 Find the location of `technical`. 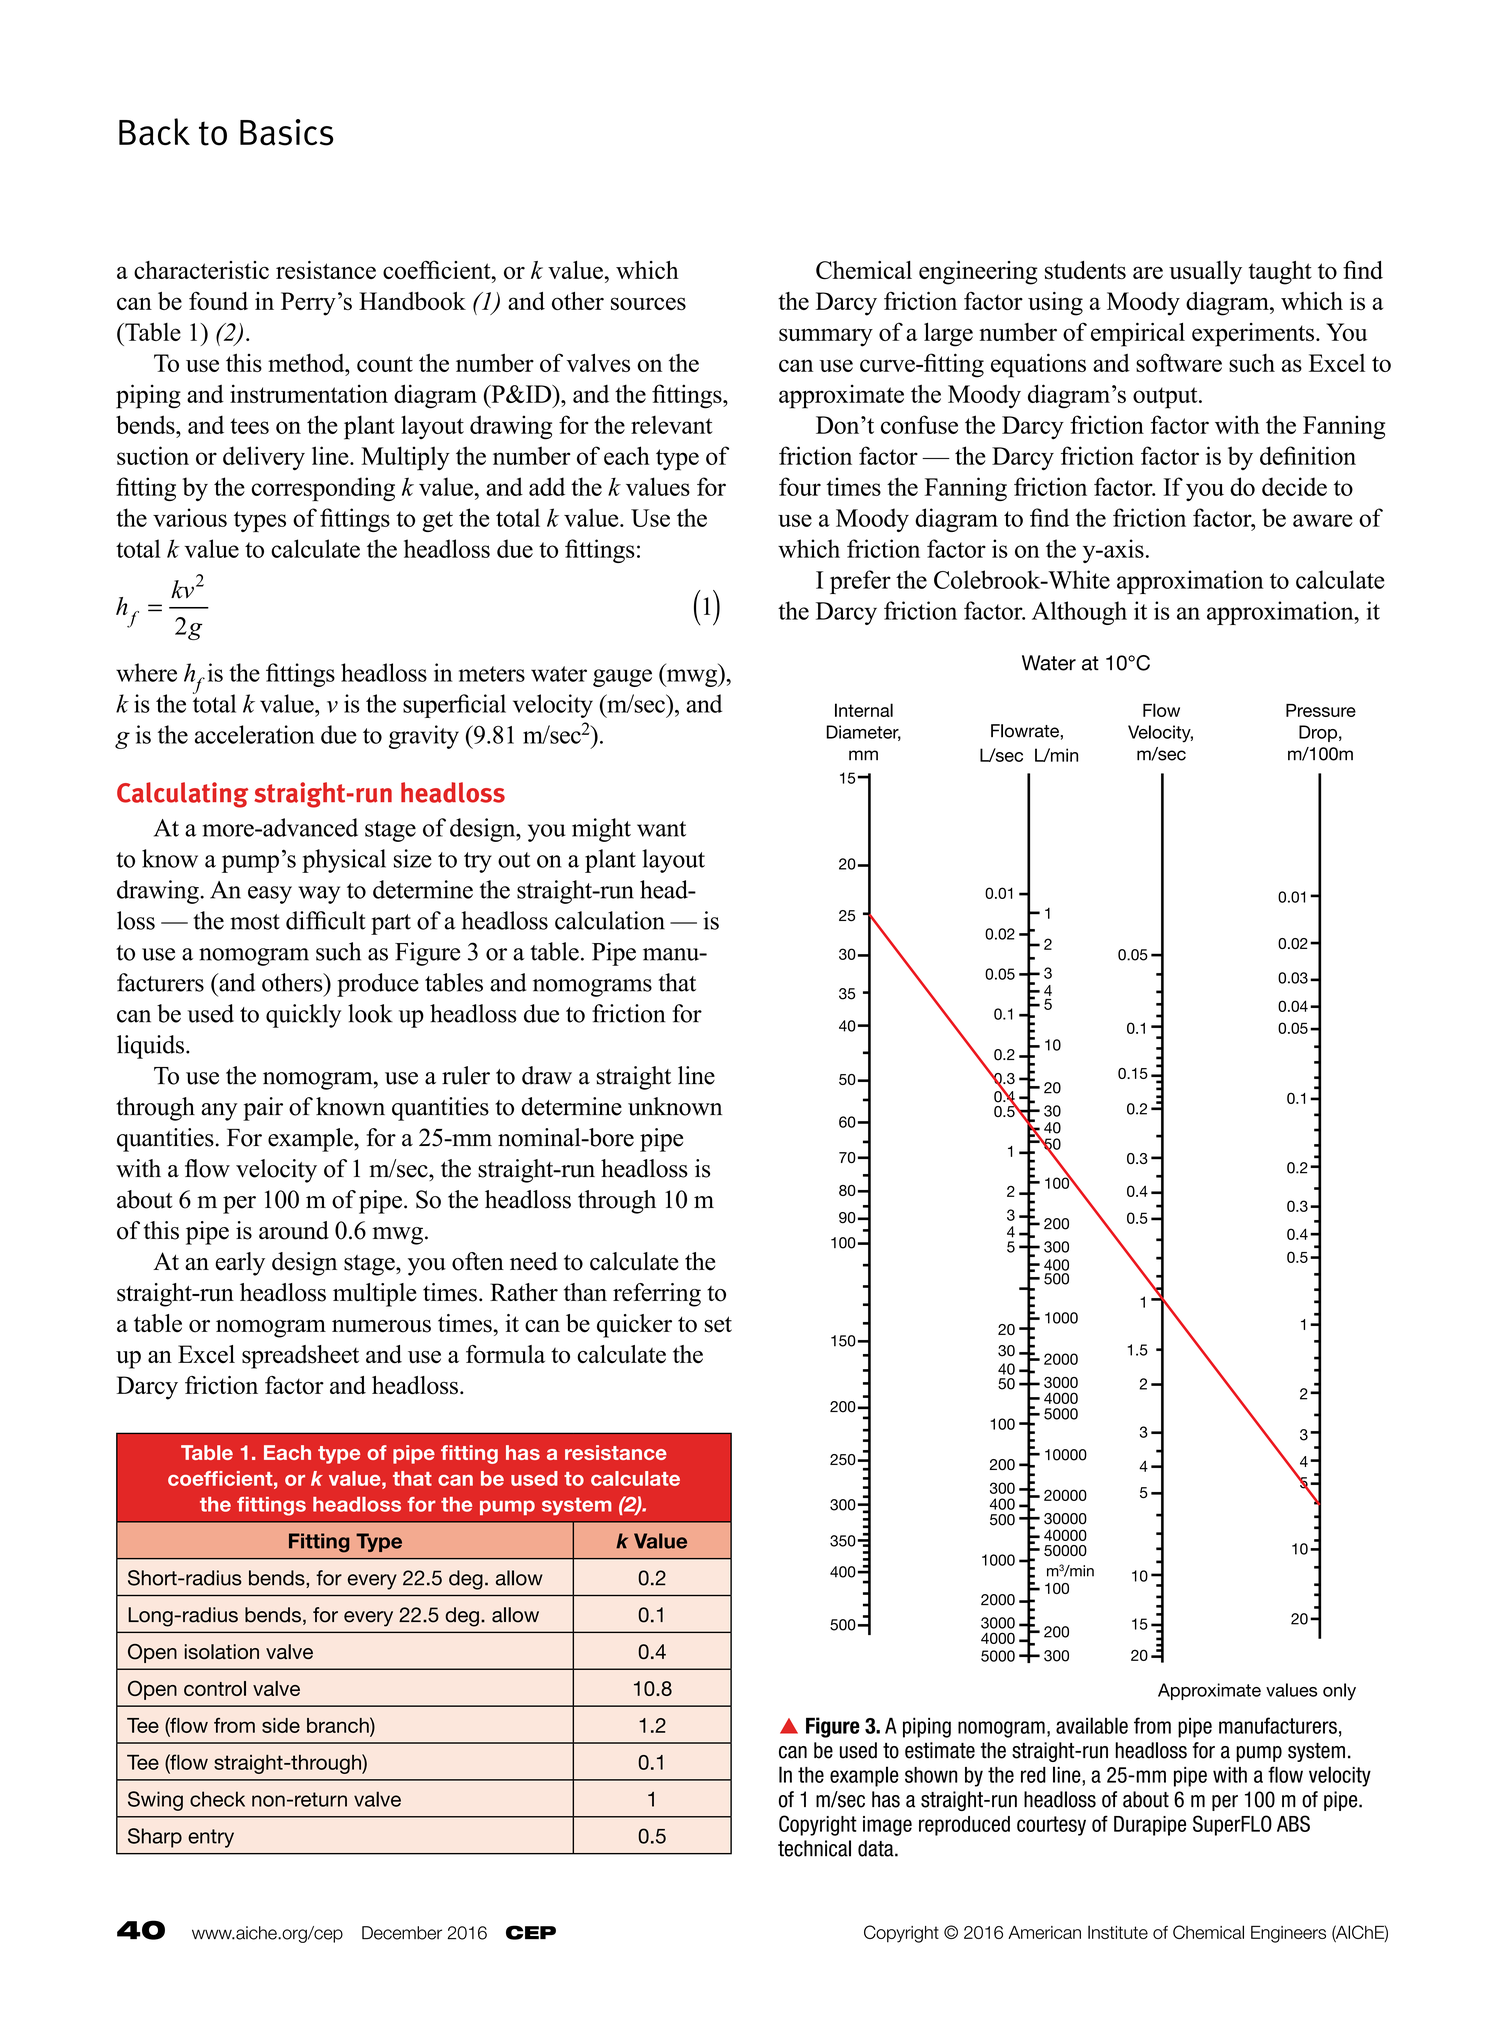

technical is located at coordinates (814, 1848).
